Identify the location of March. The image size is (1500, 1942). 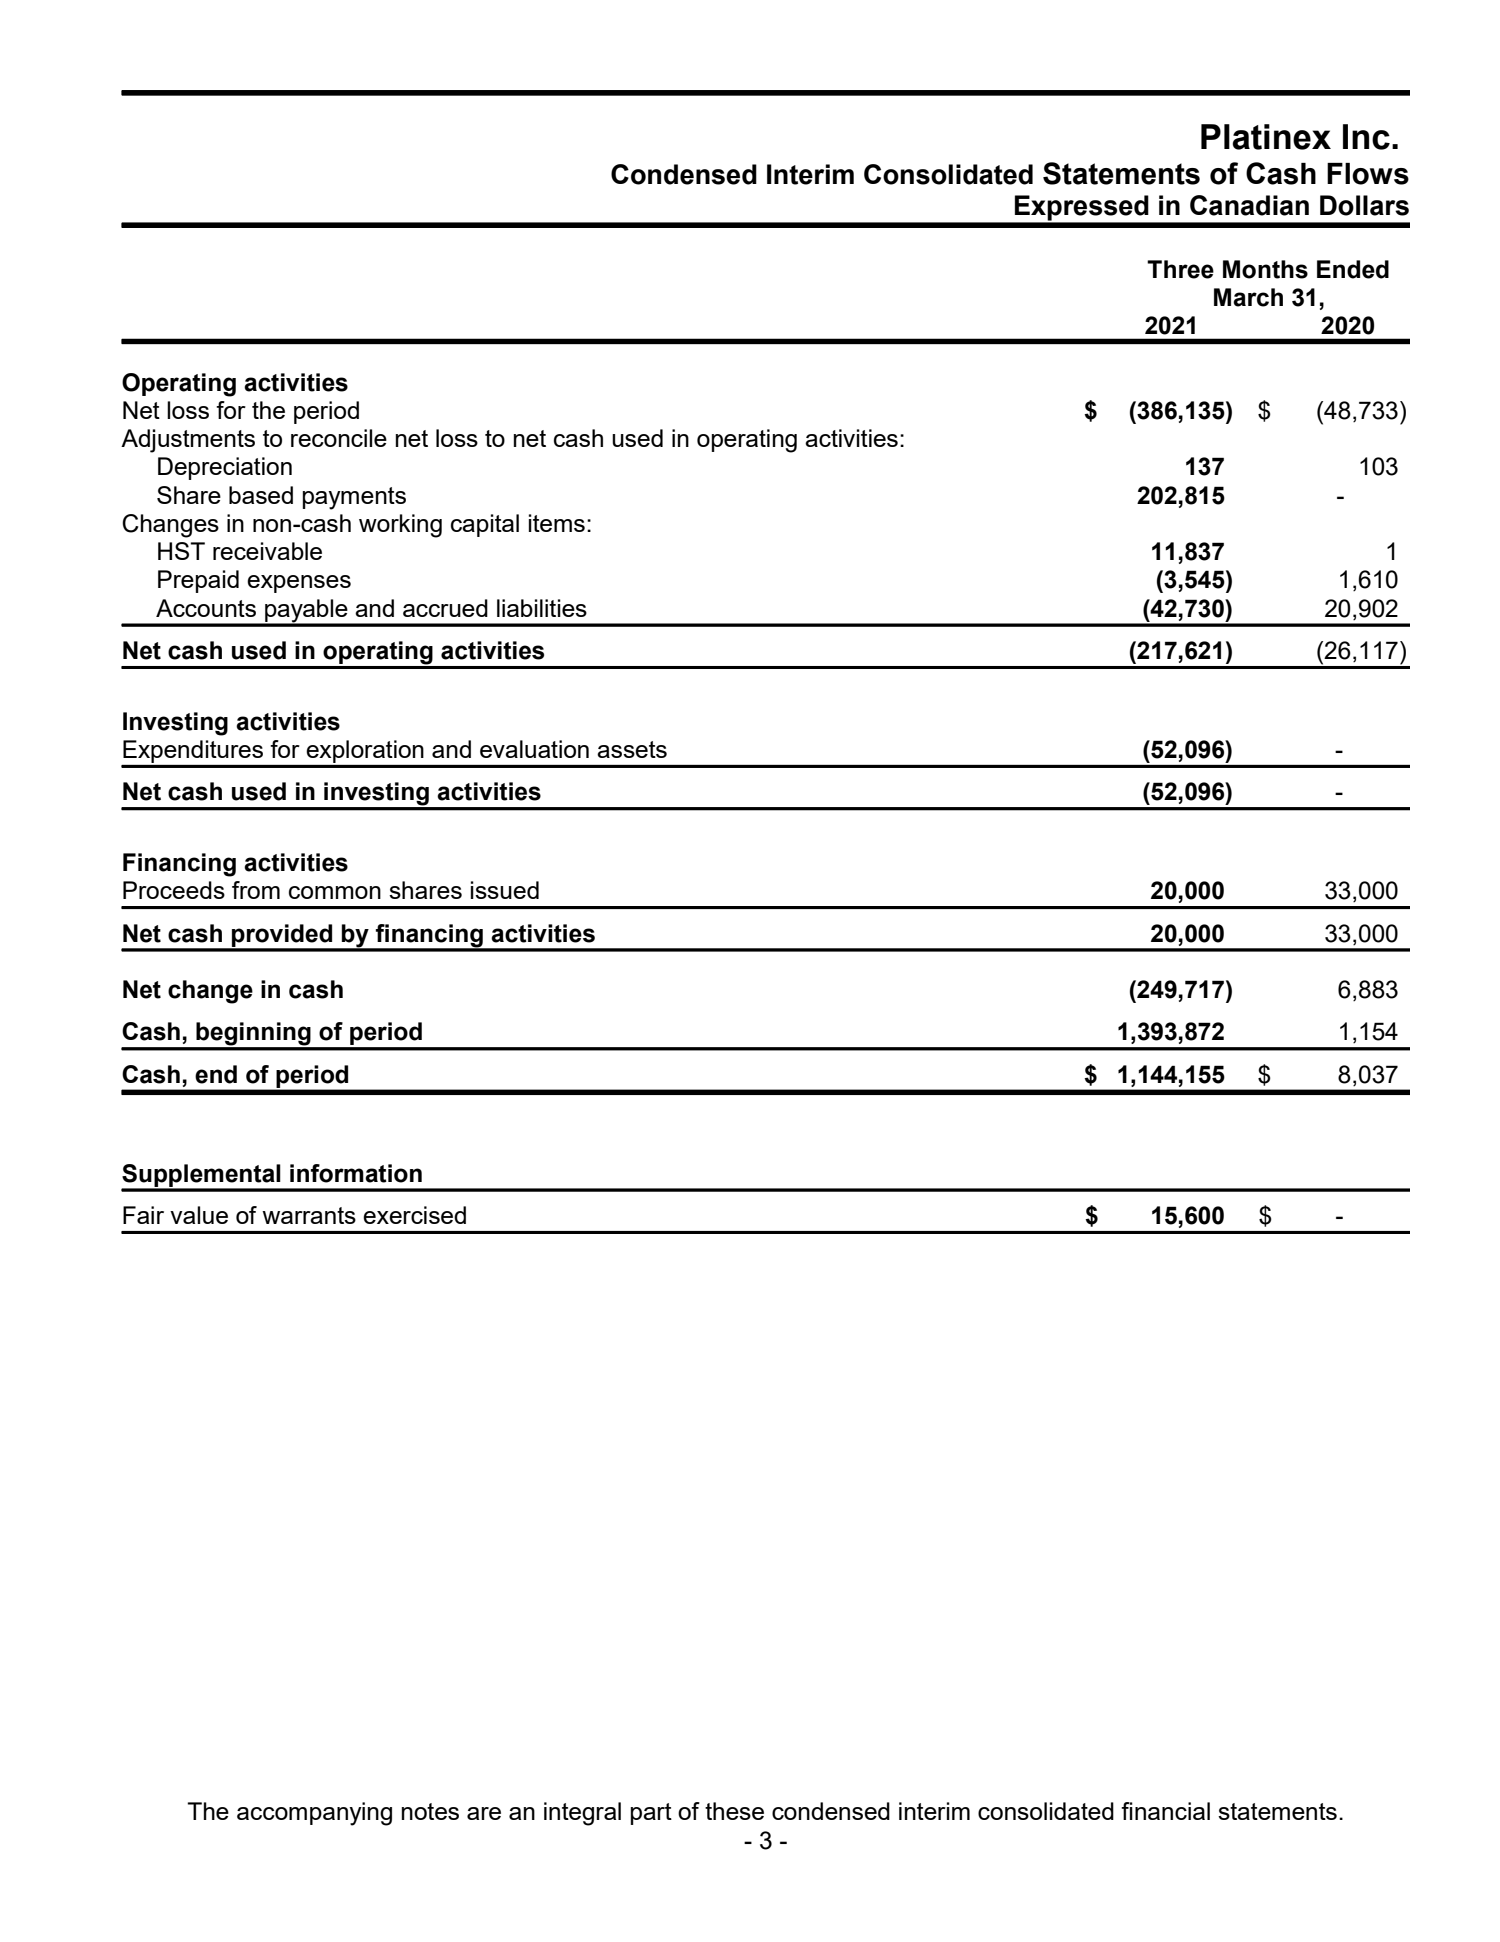
(1248, 297).
